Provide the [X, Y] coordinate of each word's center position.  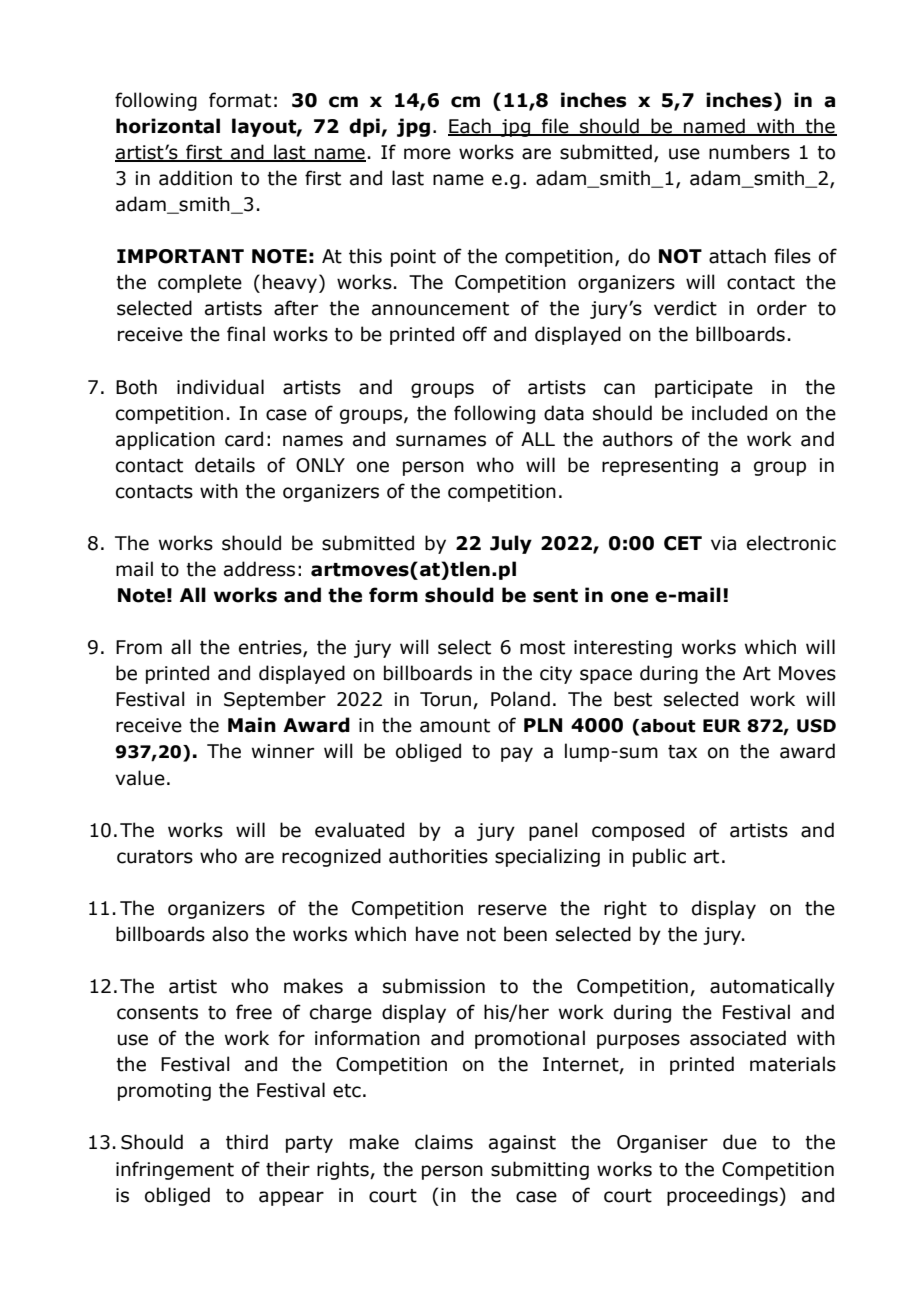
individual [220, 387]
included [729, 413]
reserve [512, 910]
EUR [722, 726]
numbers [749, 152]
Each [470, 126]
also [230, 934]
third [247, 1142]
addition [195, 178]
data [564, 413]
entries [271, 648]
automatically [772, 987]
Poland [520, 699]
